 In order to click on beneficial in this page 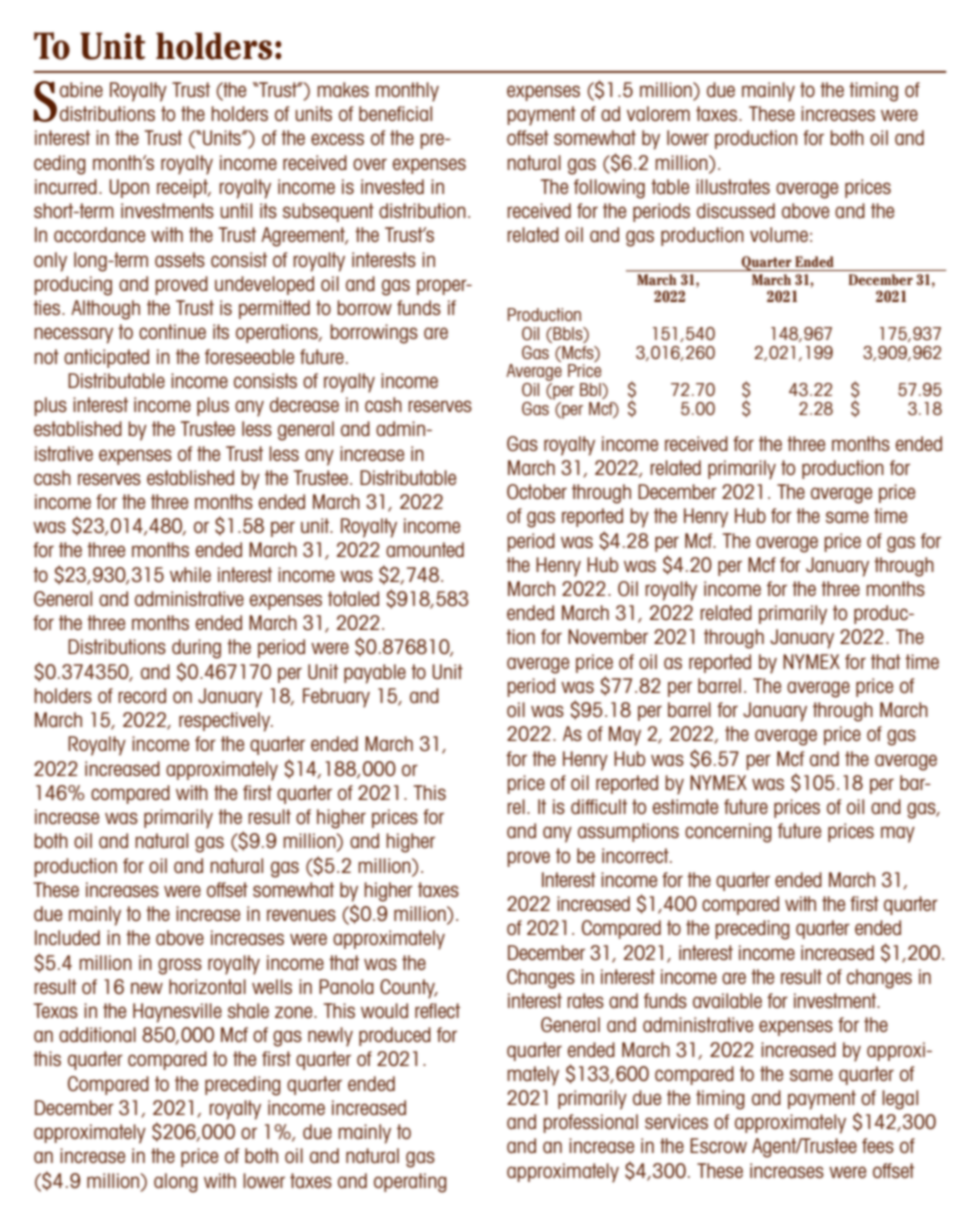, I will do `click(395, 113)`.
